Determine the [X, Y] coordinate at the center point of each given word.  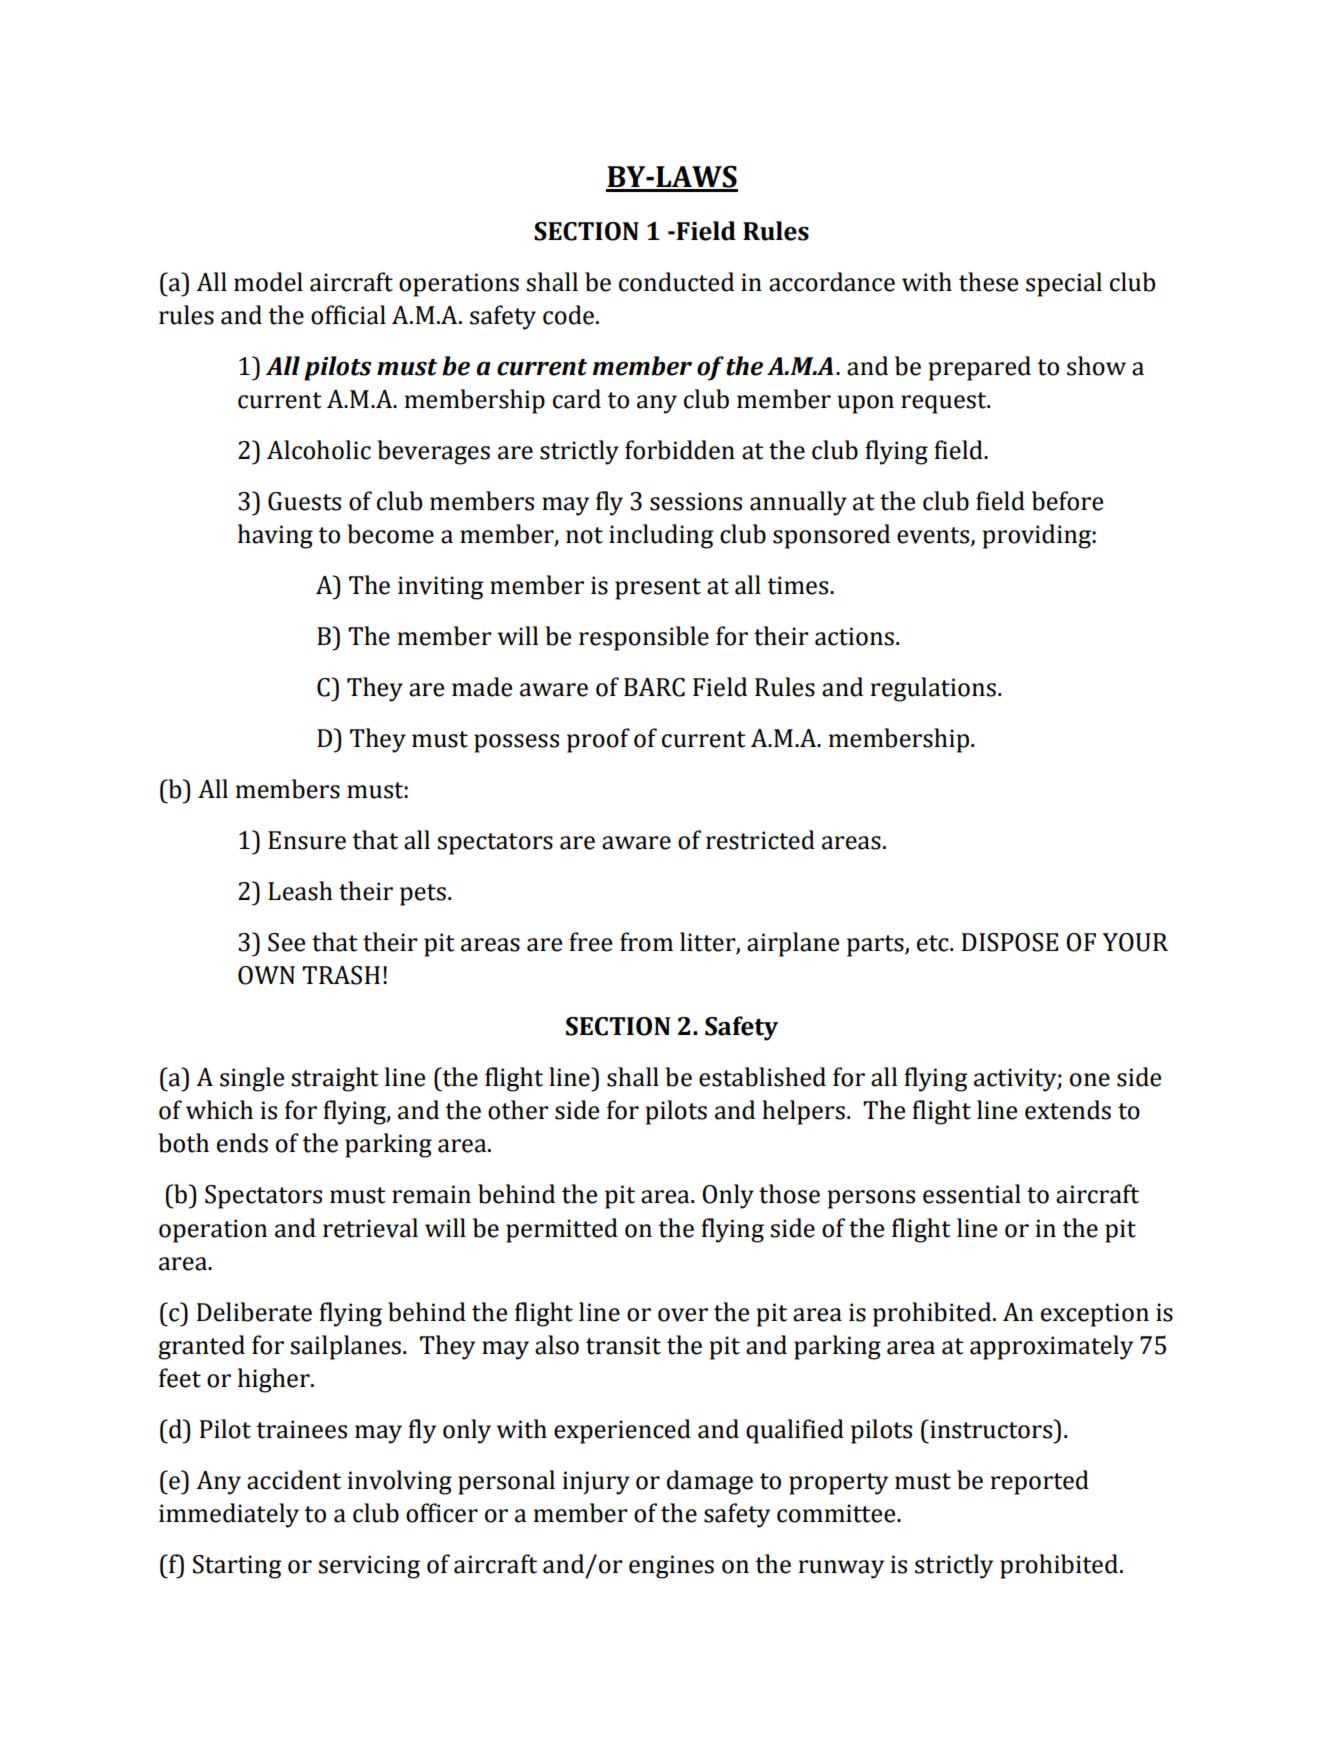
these [988, 282]
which [219, 1110]
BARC [654, 687]
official [348, 315]
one [1090, 1080]
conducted [676, 282]
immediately [229, 1515]
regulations [933, 689]
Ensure [307, 840]
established [762, 1077]
